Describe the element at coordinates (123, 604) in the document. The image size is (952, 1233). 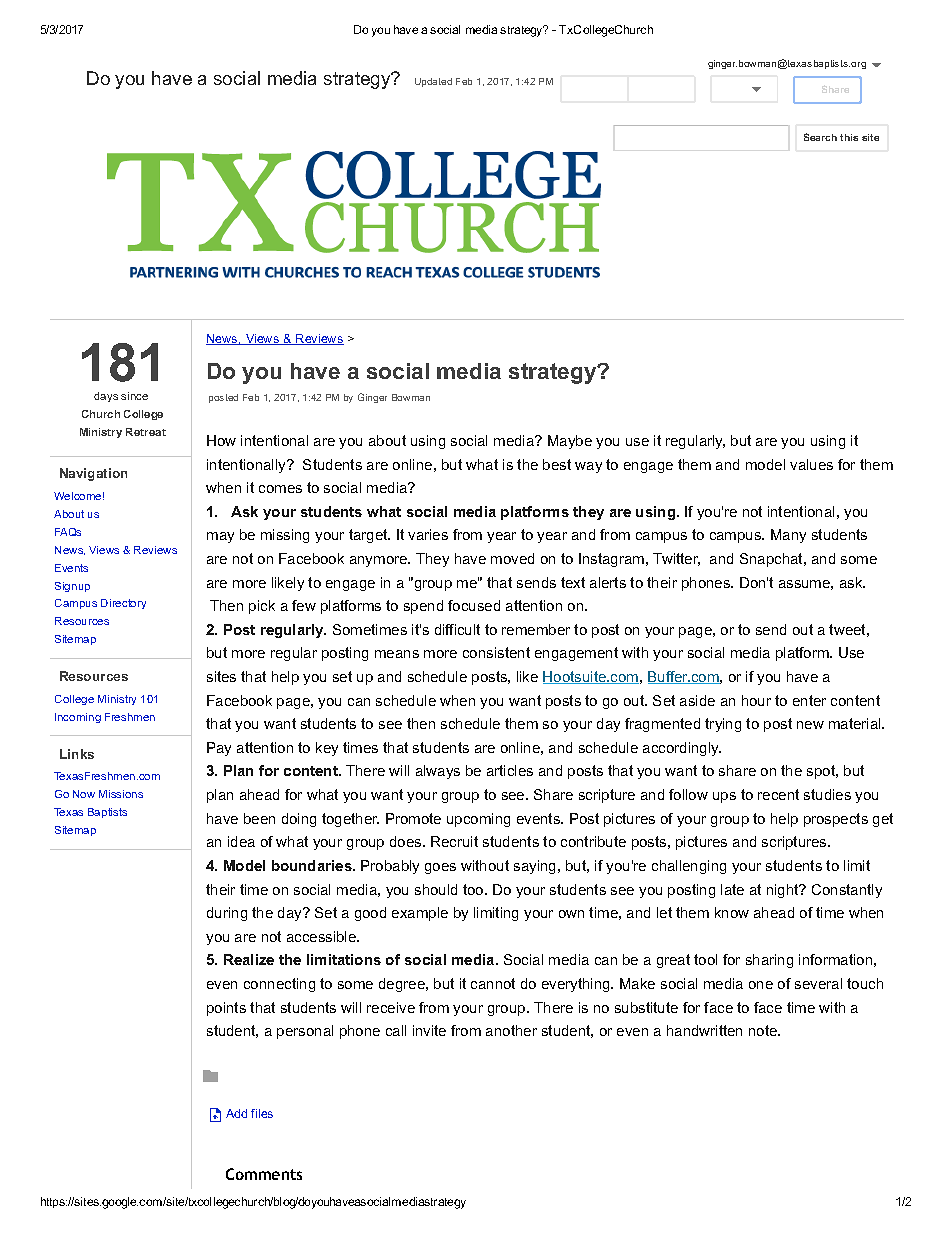
I see `Directory` at that location.
